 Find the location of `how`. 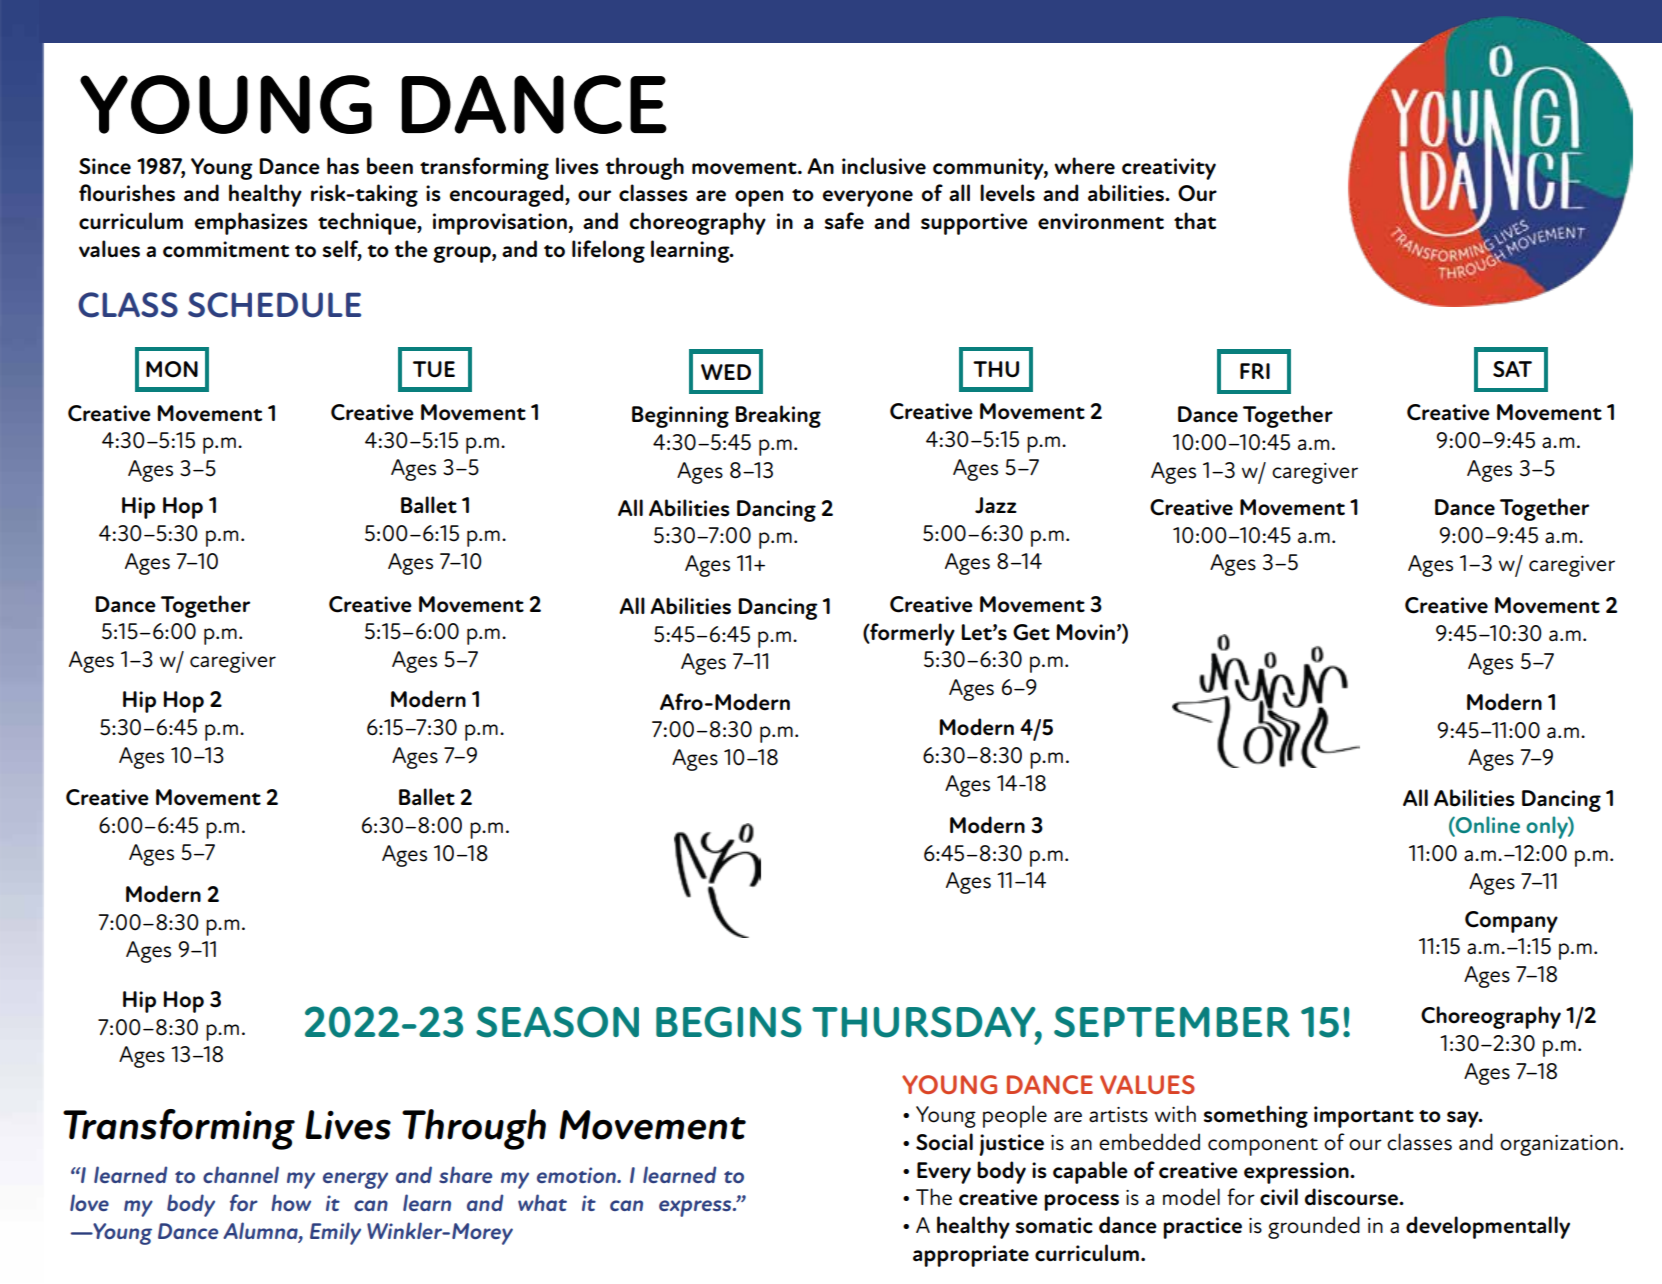

how is located at coordinates (291, 1202).
